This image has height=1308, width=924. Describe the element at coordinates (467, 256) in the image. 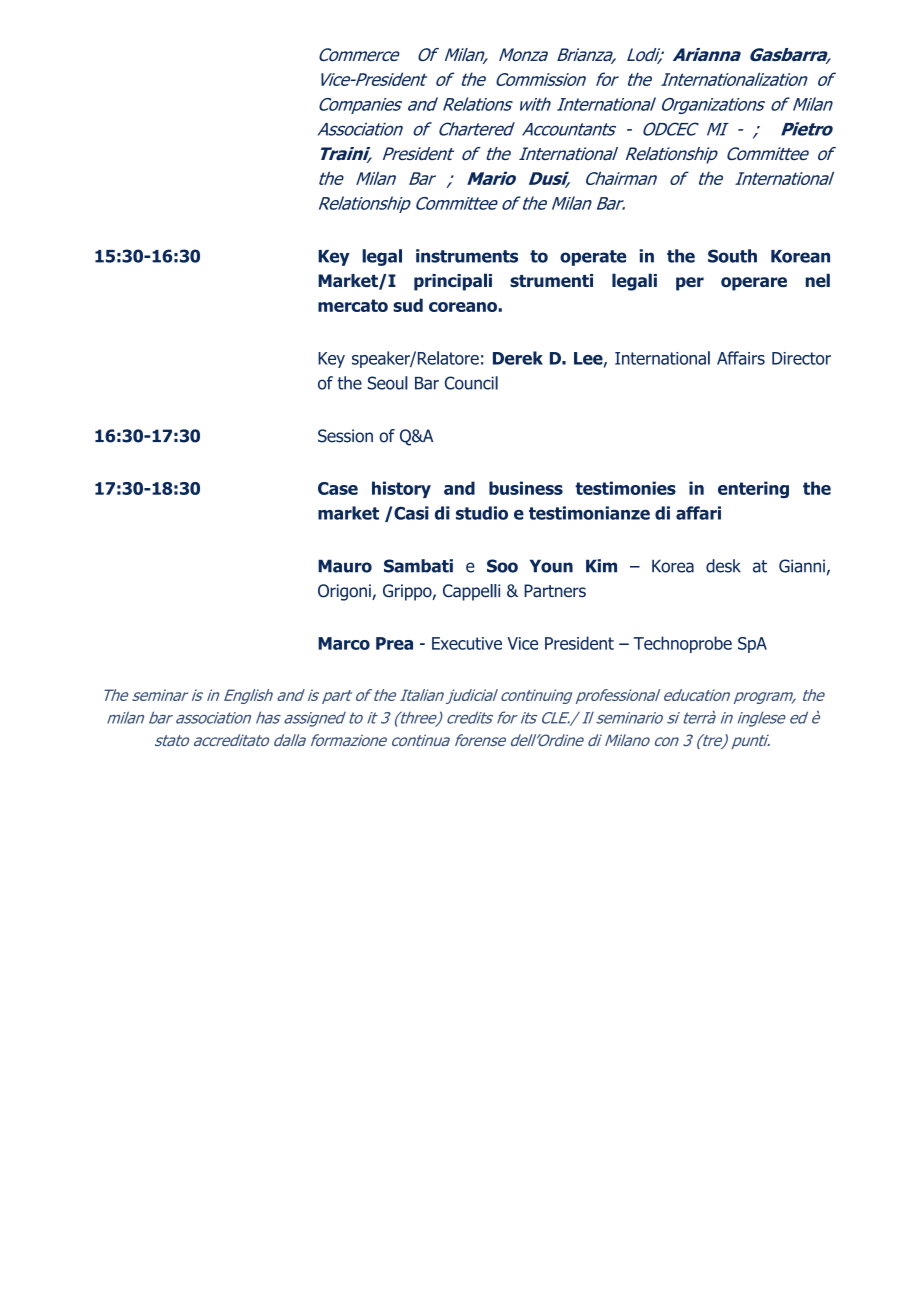

I see `instruments` at that location.
